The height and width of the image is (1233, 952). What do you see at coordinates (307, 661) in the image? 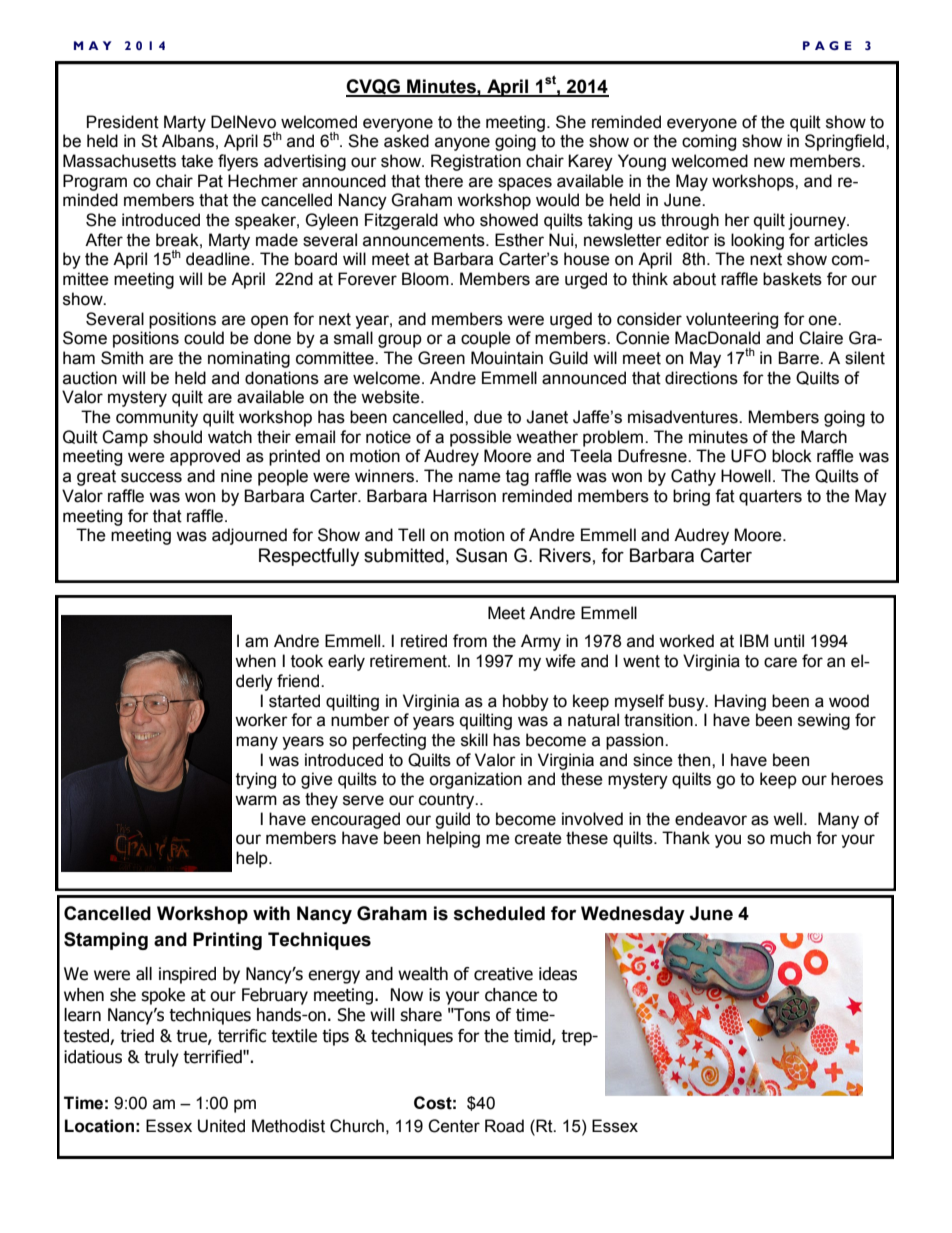
I see `took` at bounding box center [307, 661].
